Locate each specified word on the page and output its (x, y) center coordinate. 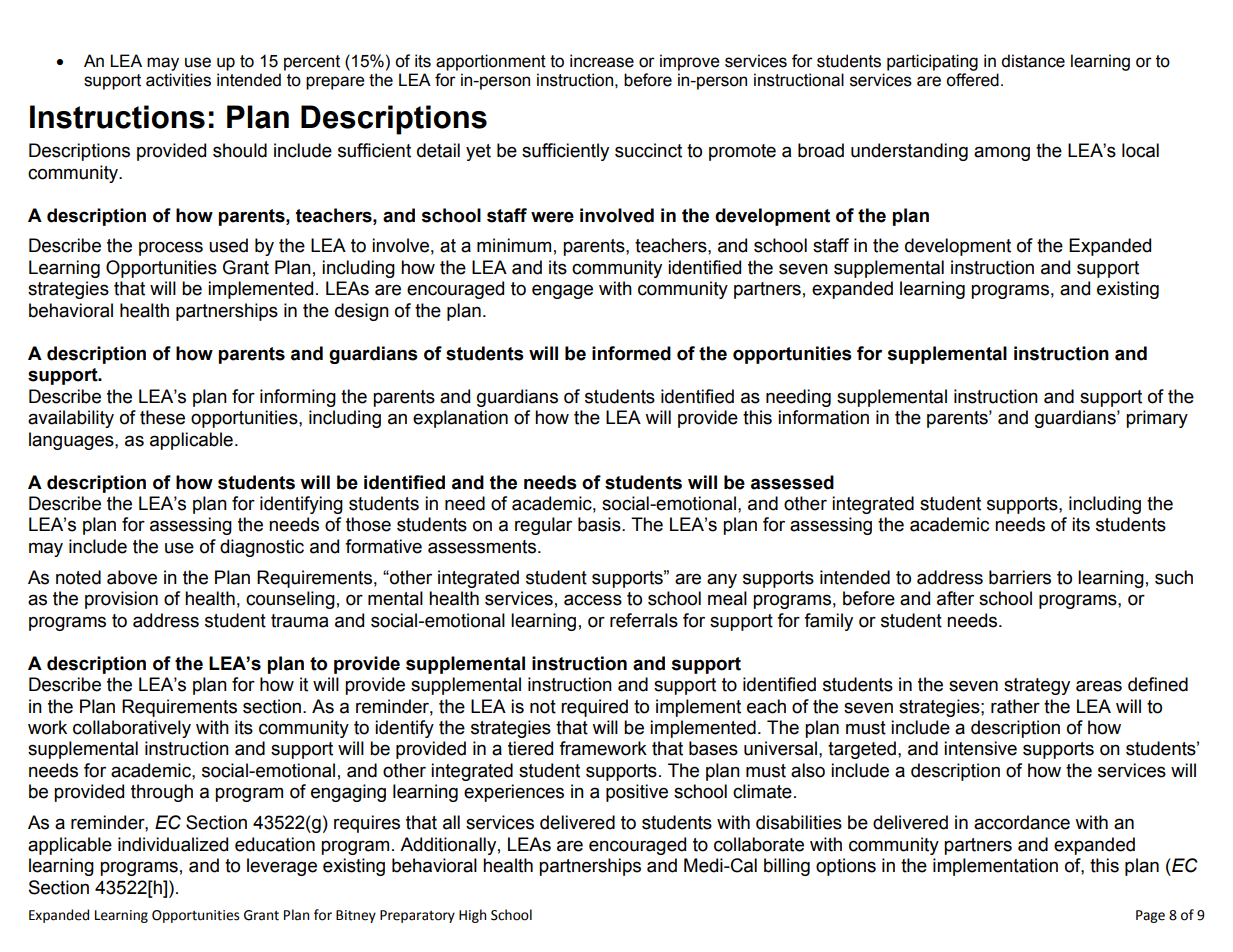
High (472, 916)
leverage (282, 867)
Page (1150, 916)
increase (602, 61)
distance (1033, 61)
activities (178, 80)
